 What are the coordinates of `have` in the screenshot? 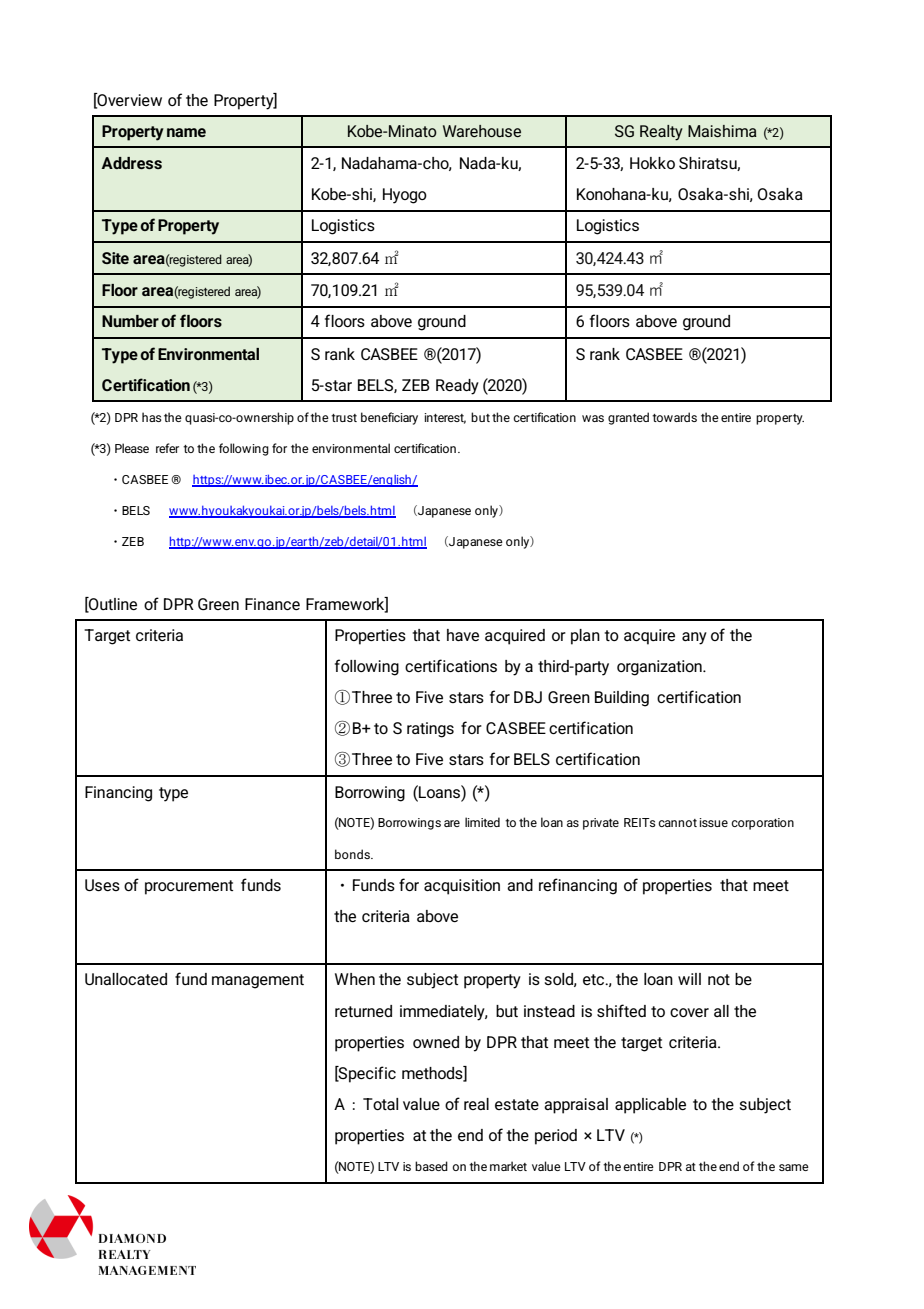 It's located at (463, 635).
